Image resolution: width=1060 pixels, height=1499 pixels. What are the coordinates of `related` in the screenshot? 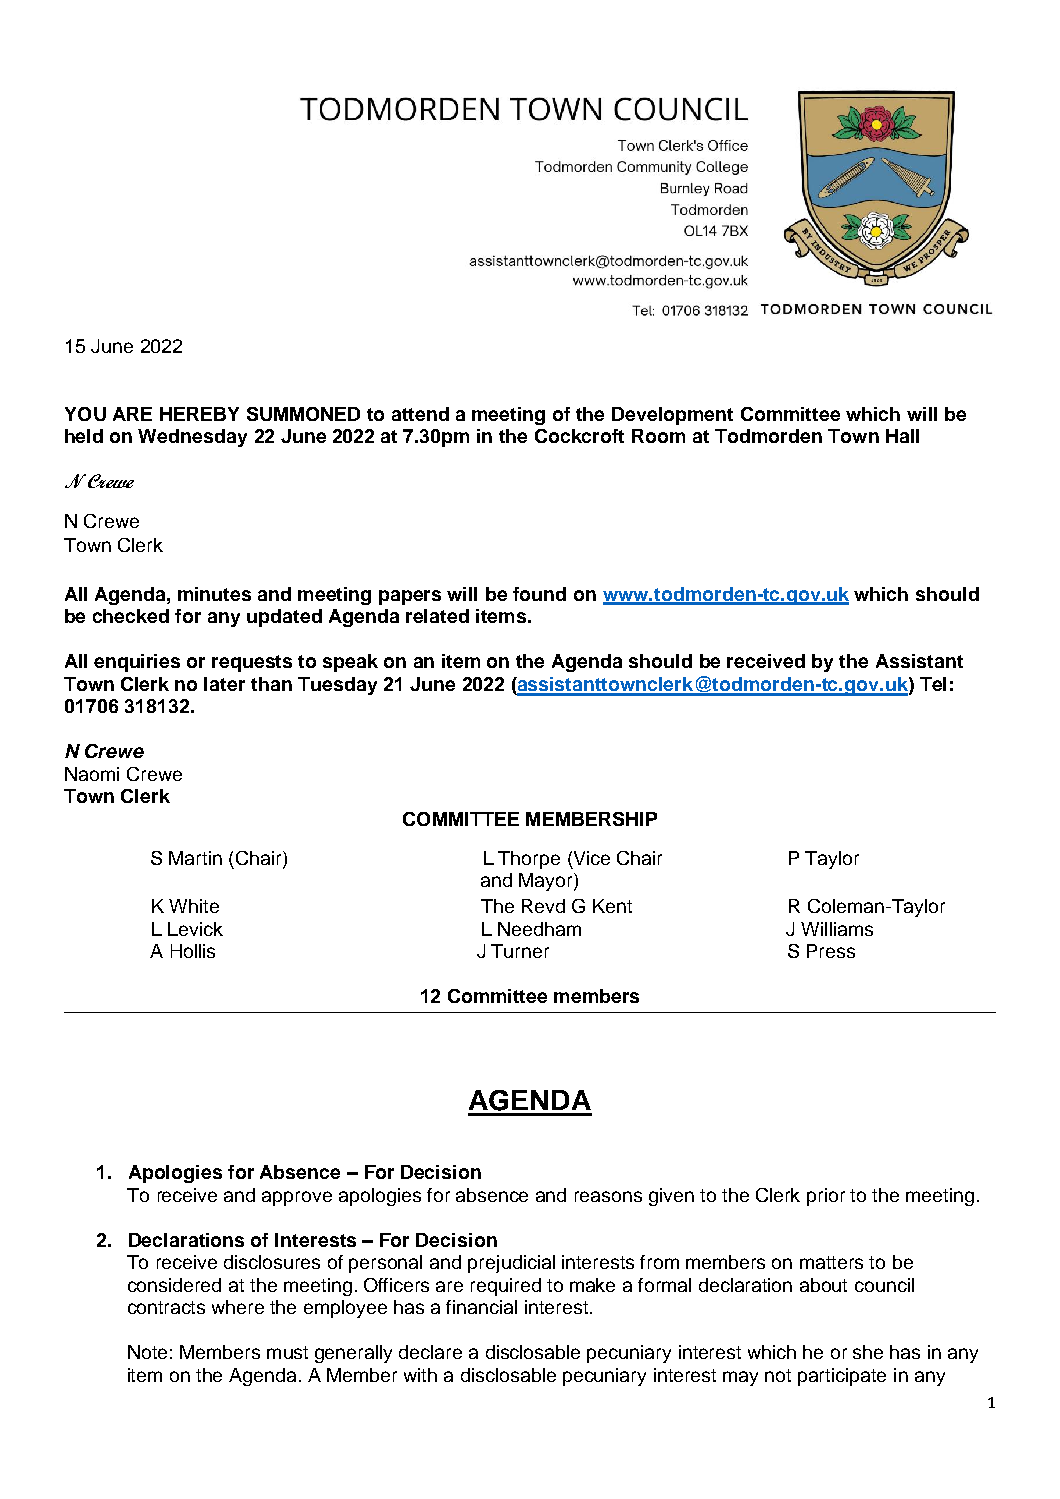 It's located at (437, 616).
